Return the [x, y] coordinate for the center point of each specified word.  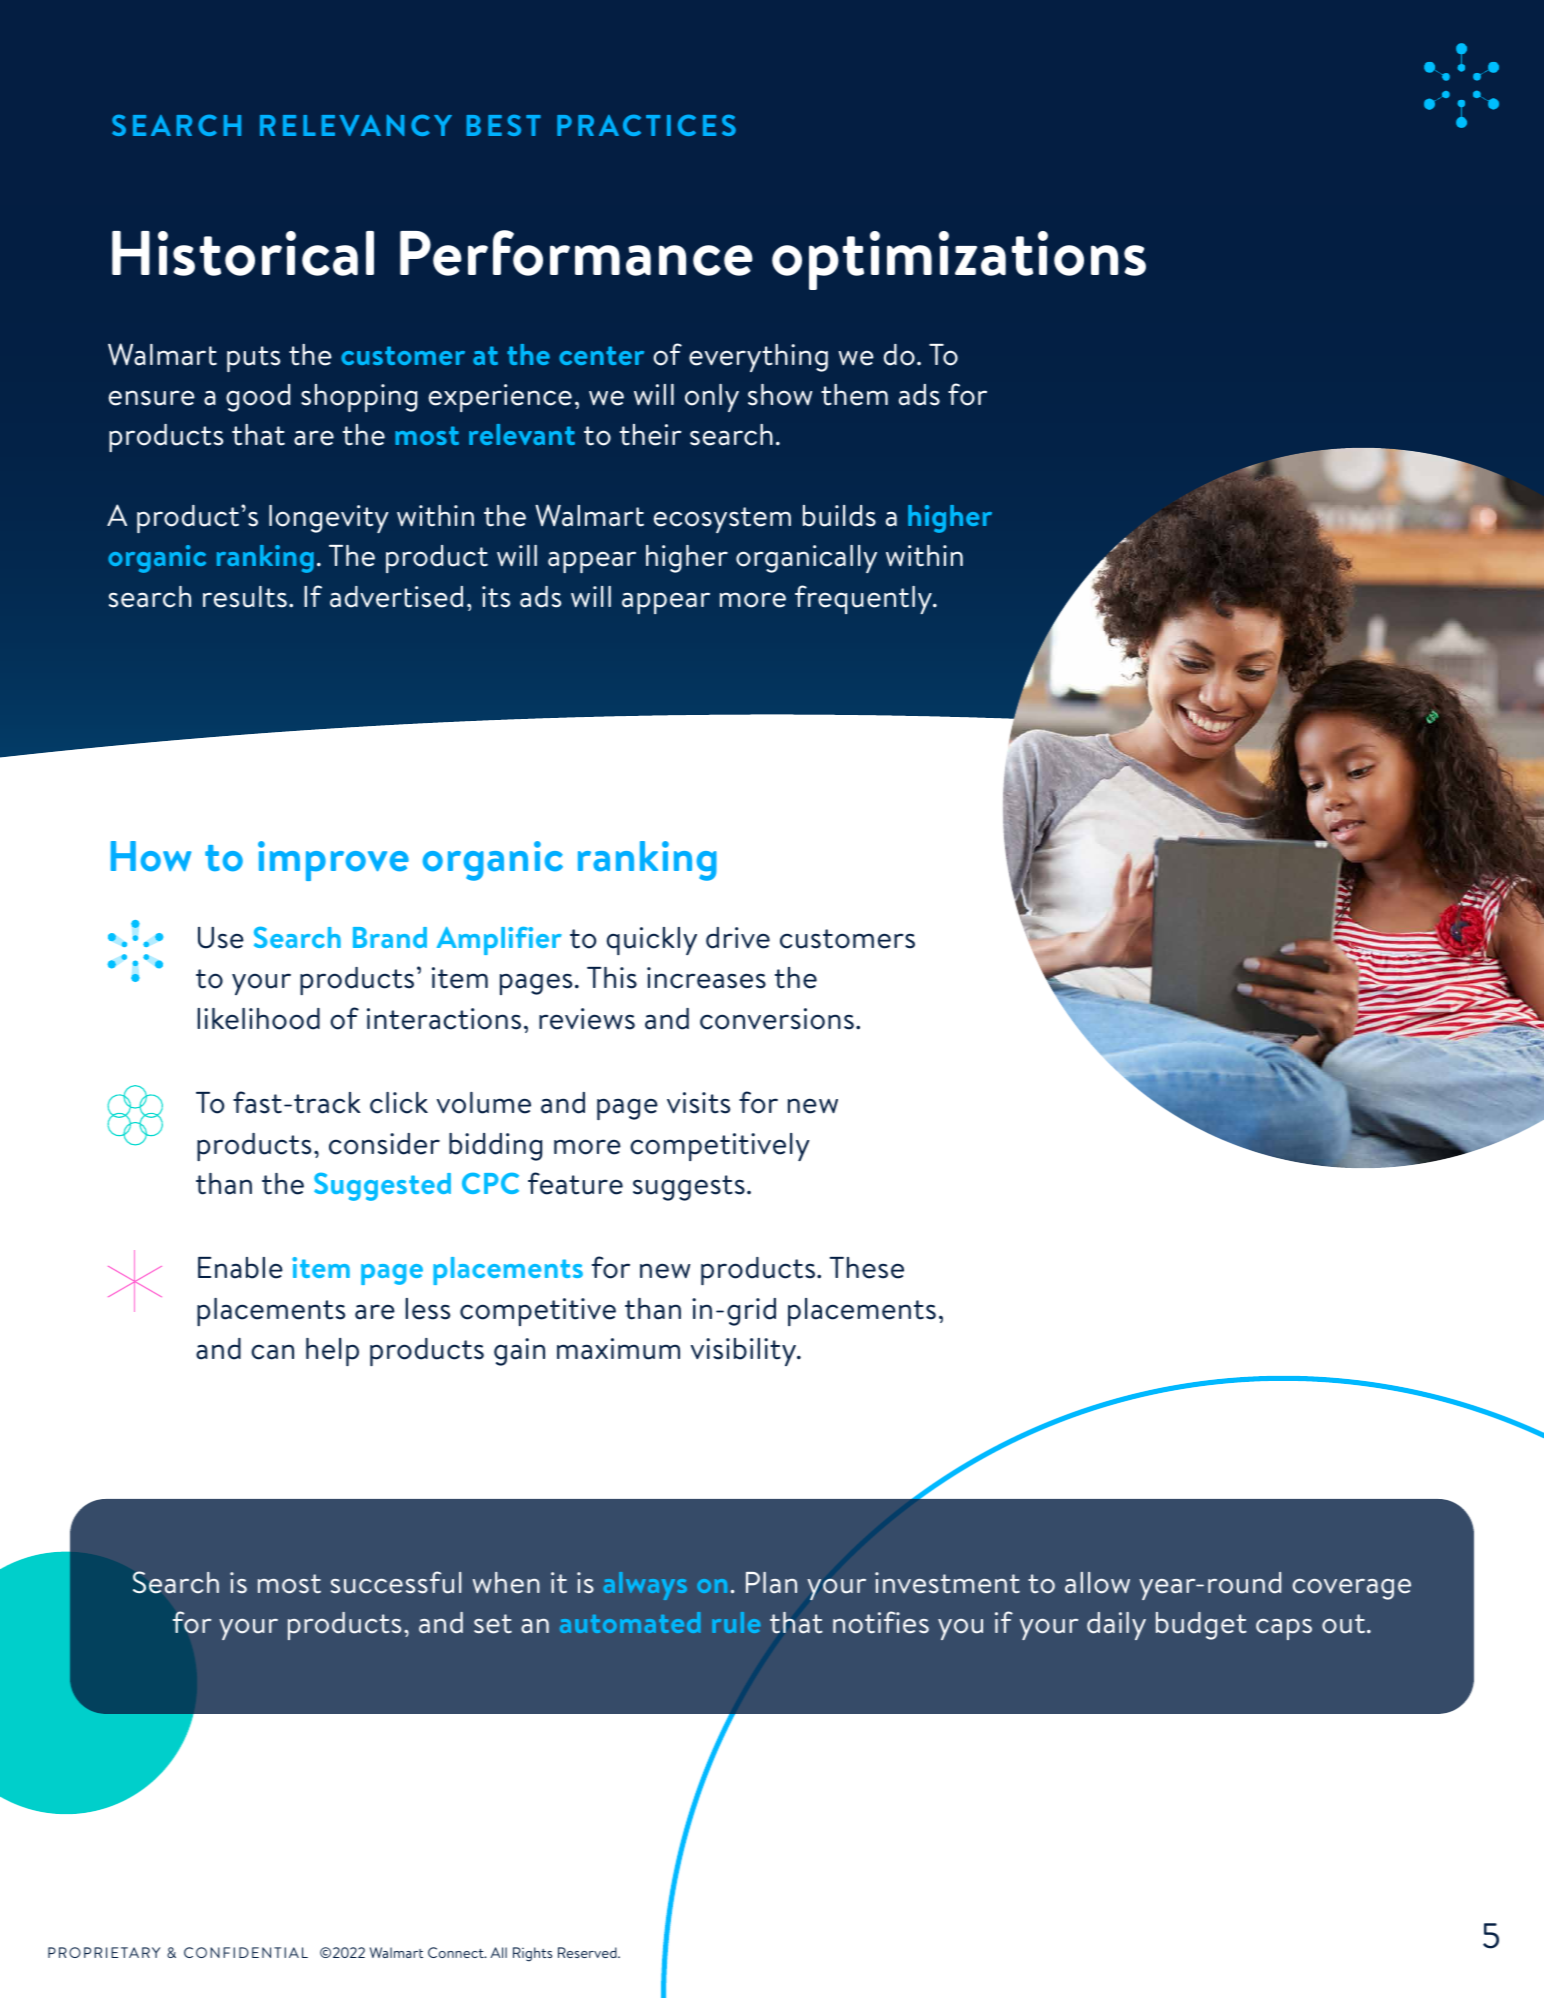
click [399, 1103]
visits [698, 1103]
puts [253, 359]
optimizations [959, 260]
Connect [457, 1952]
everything [758, 358]
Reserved [588, 1952]
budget [1201, 1626]
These [867, 1268]
